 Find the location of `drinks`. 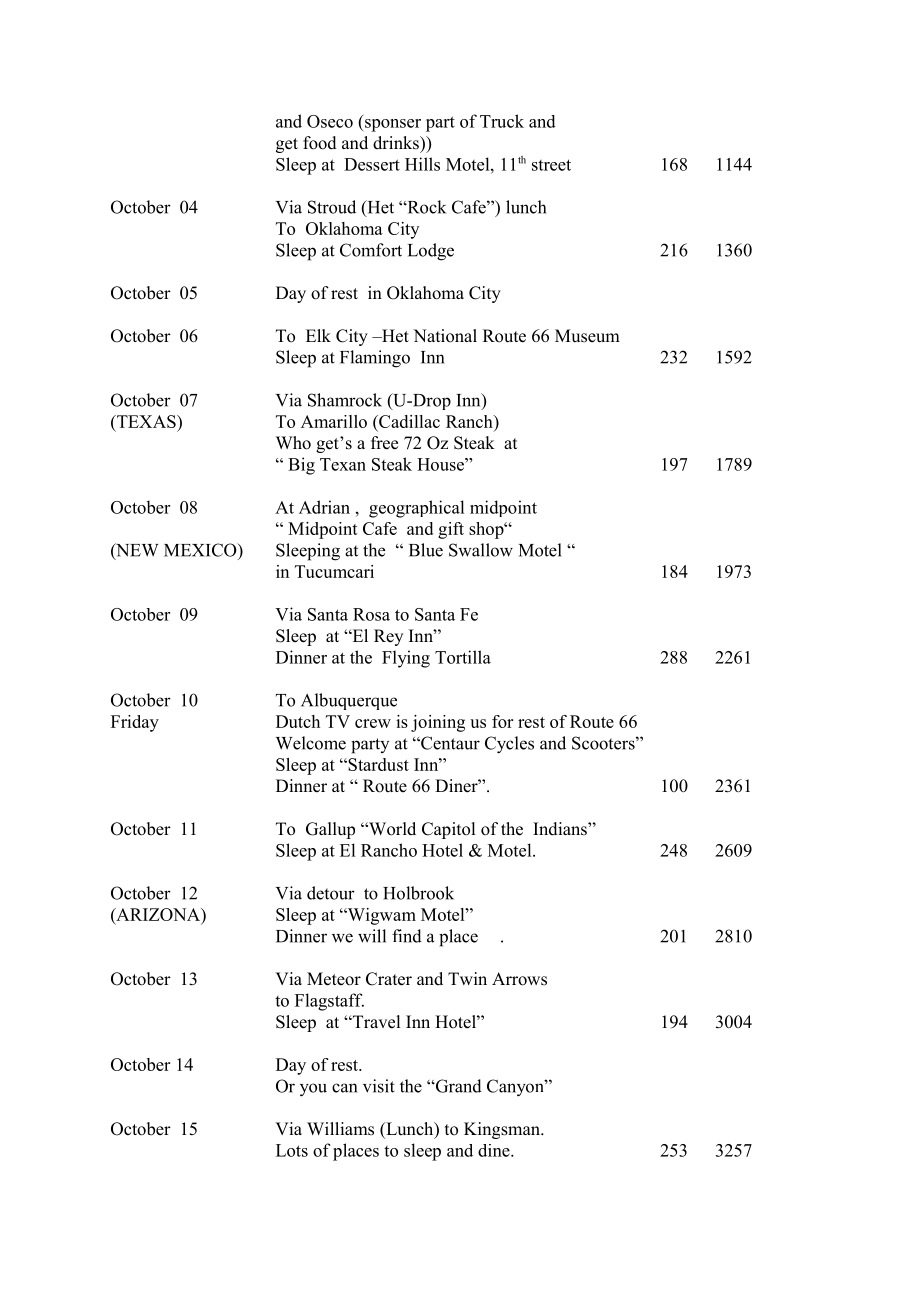

drinks is located at coordinates (397, 143).
